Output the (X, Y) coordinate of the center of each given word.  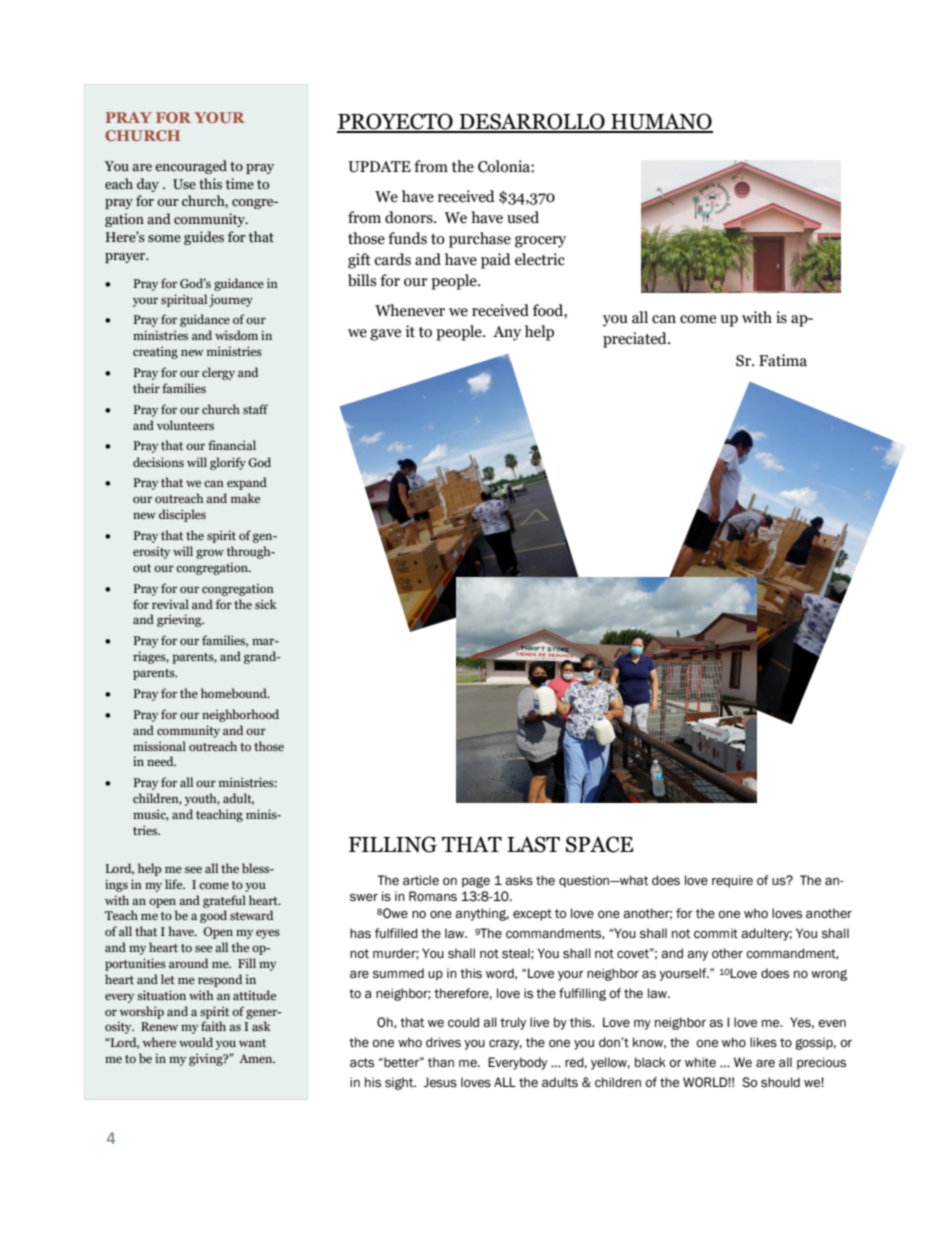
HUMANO (661, 122)
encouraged (191, 167)
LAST (533, 844)
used (523, 217)
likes (763, 1042)
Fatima (783, 360)
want (252, 1043)
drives (443, 1042)
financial (232, 445)
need (161, 761)
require (732, 881)
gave (385, 335)
